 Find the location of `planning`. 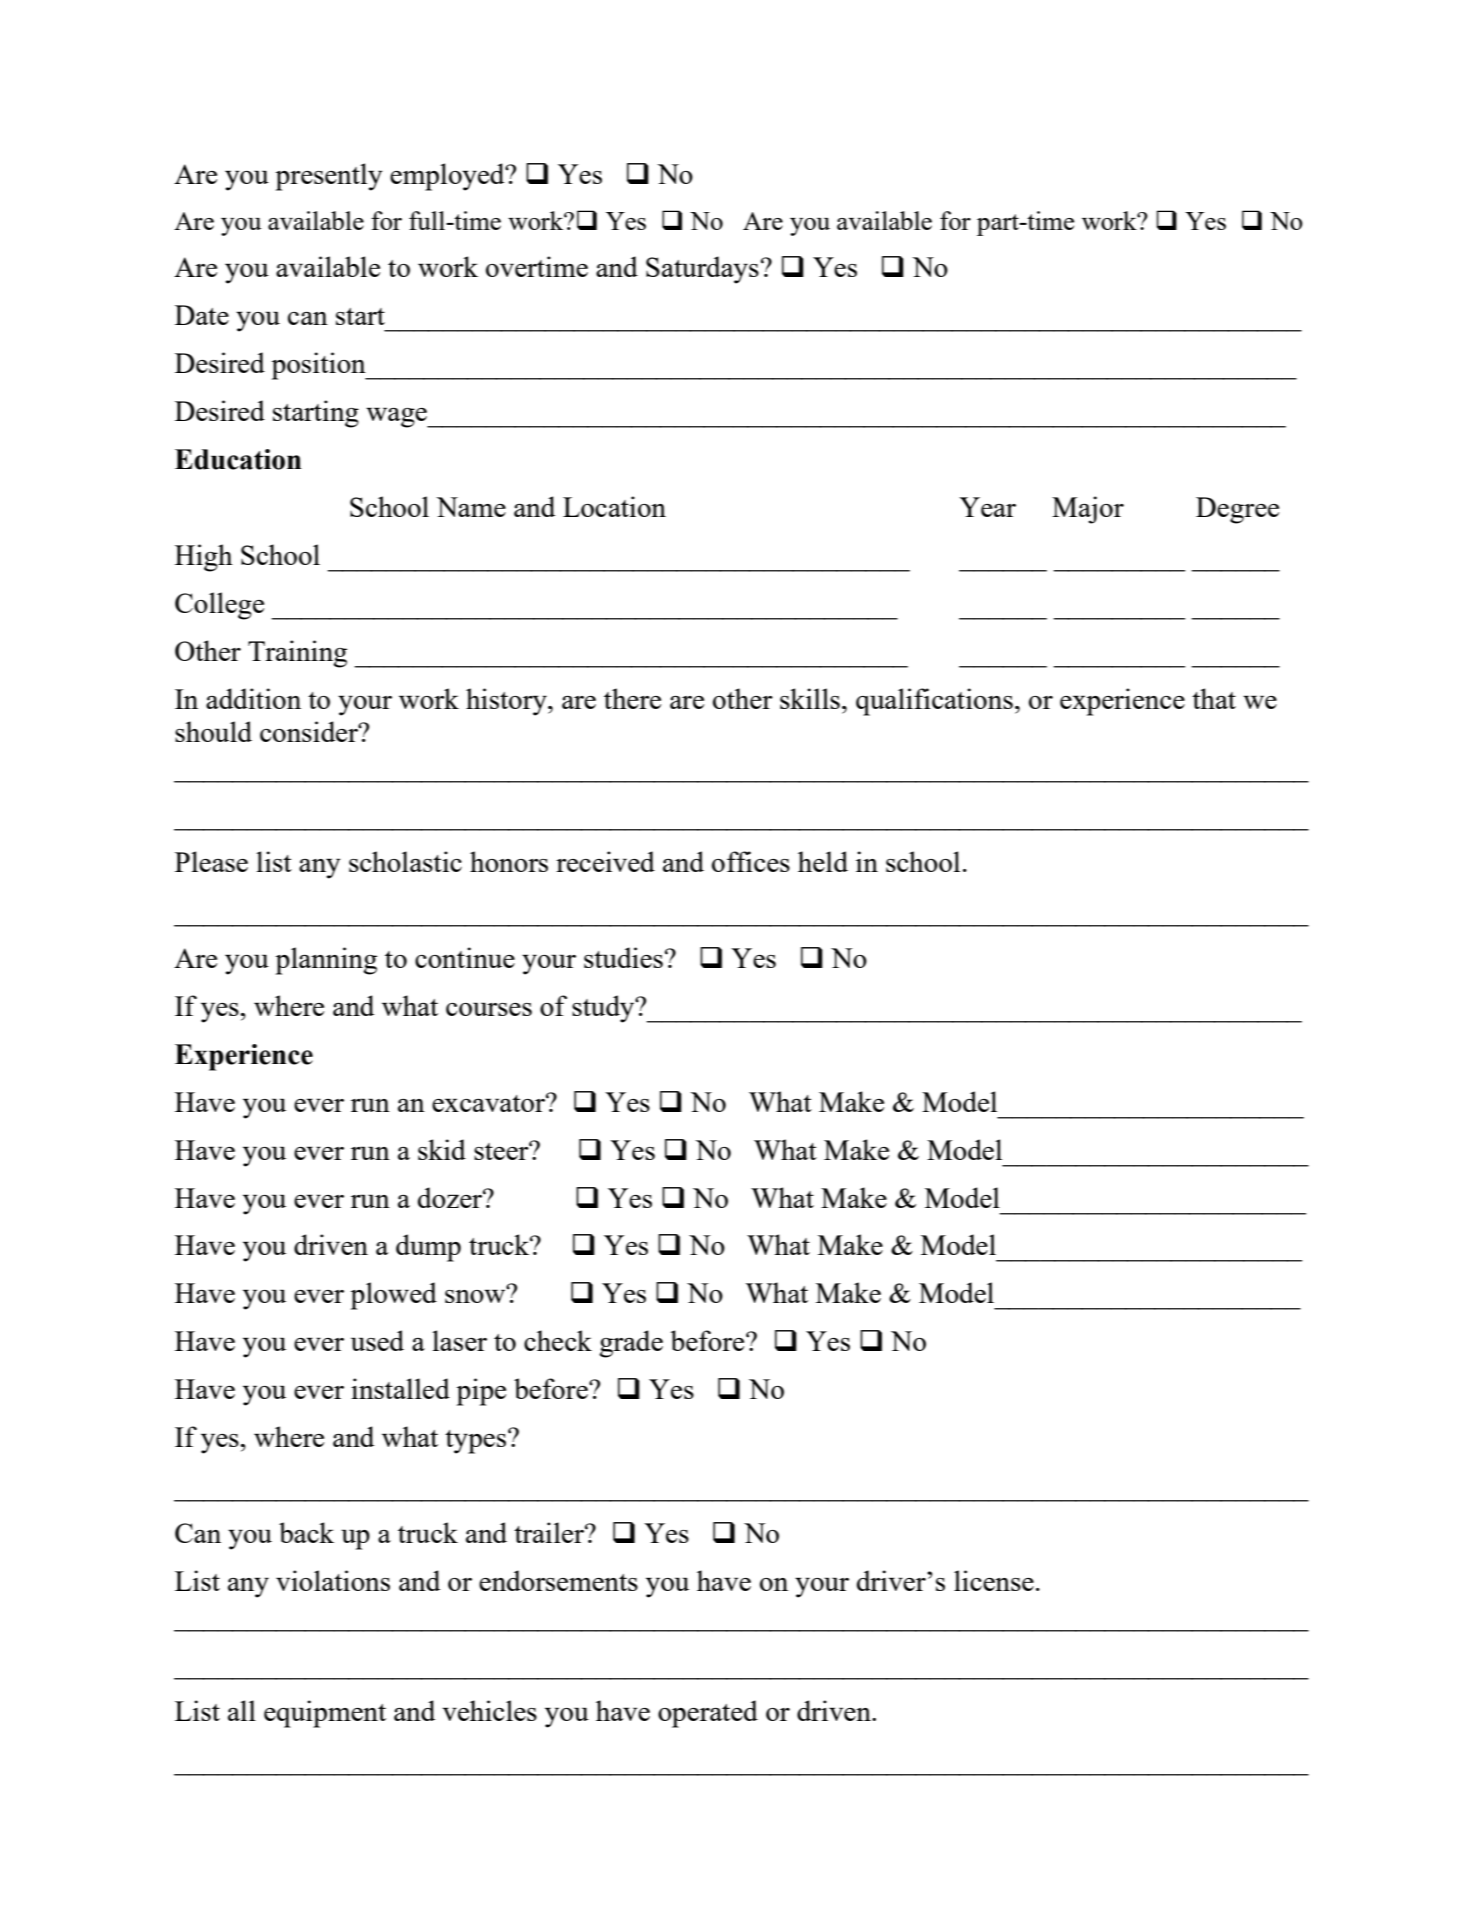

planning is located at coordinates (326, 961).
